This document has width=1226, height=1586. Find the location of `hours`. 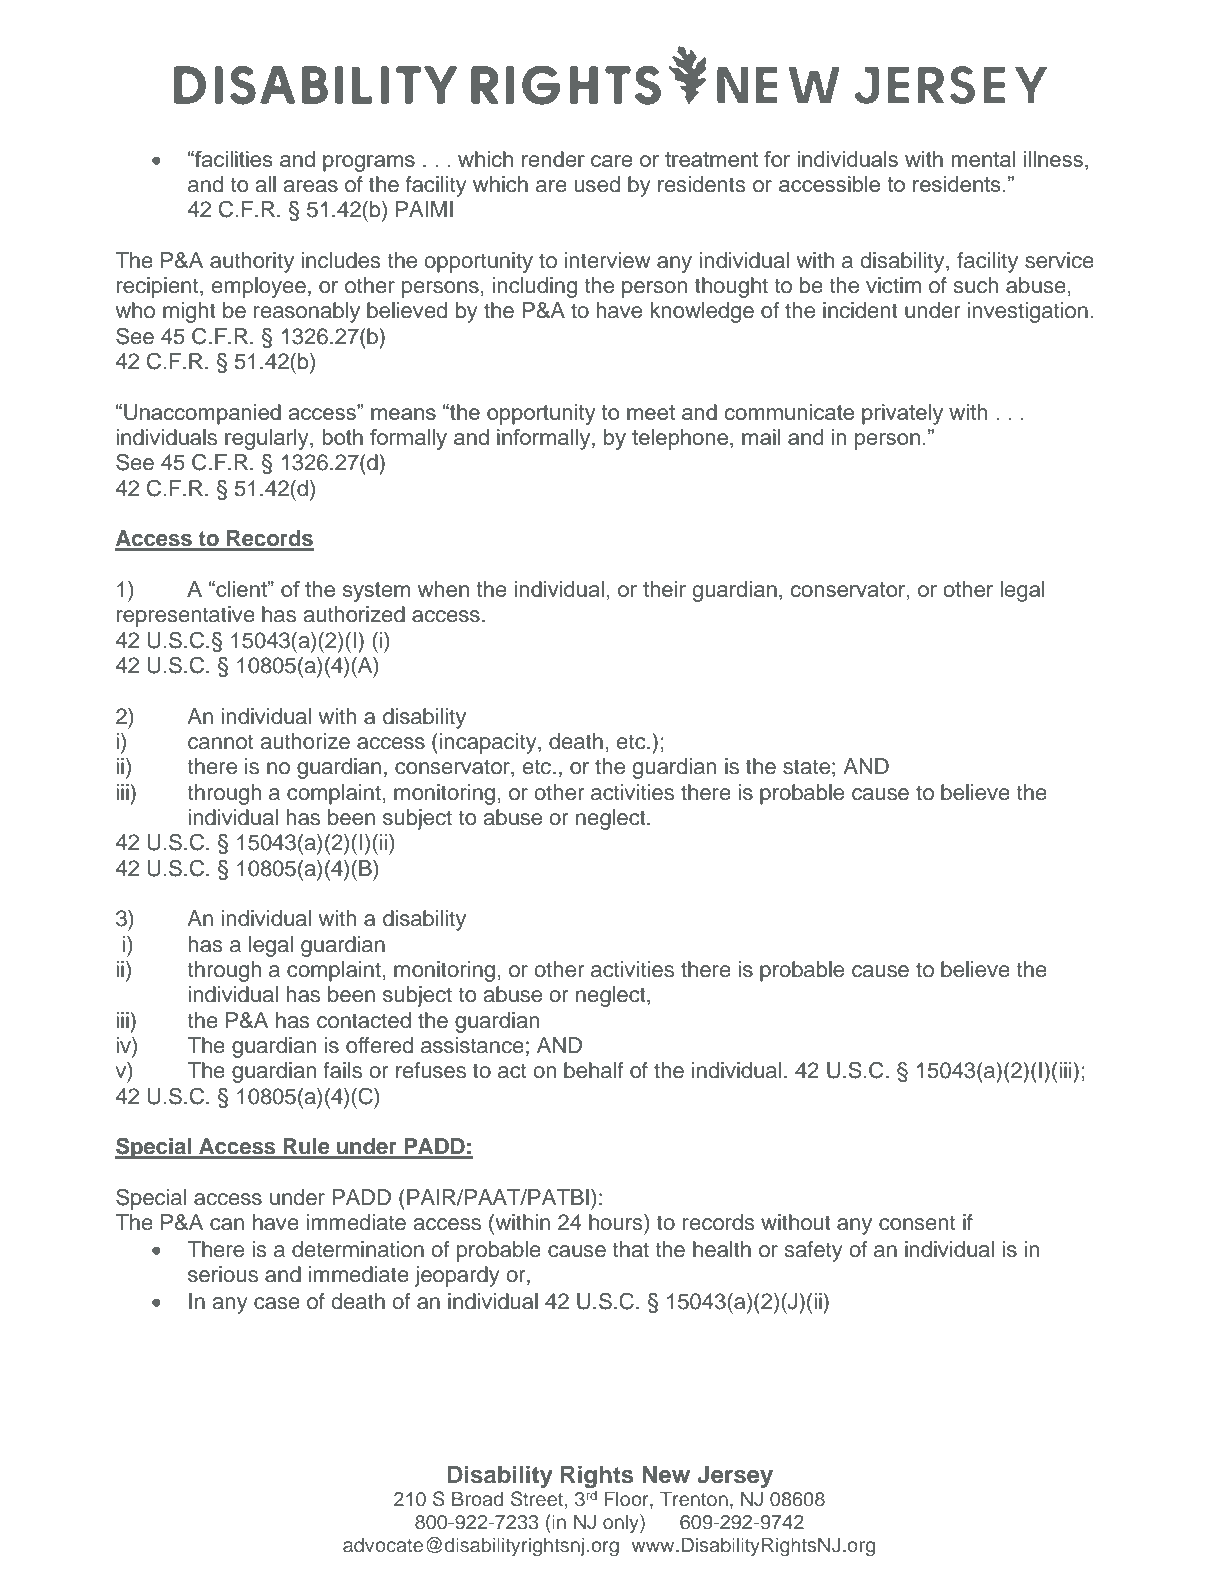

hours is located at coordinates (617, 1222).
